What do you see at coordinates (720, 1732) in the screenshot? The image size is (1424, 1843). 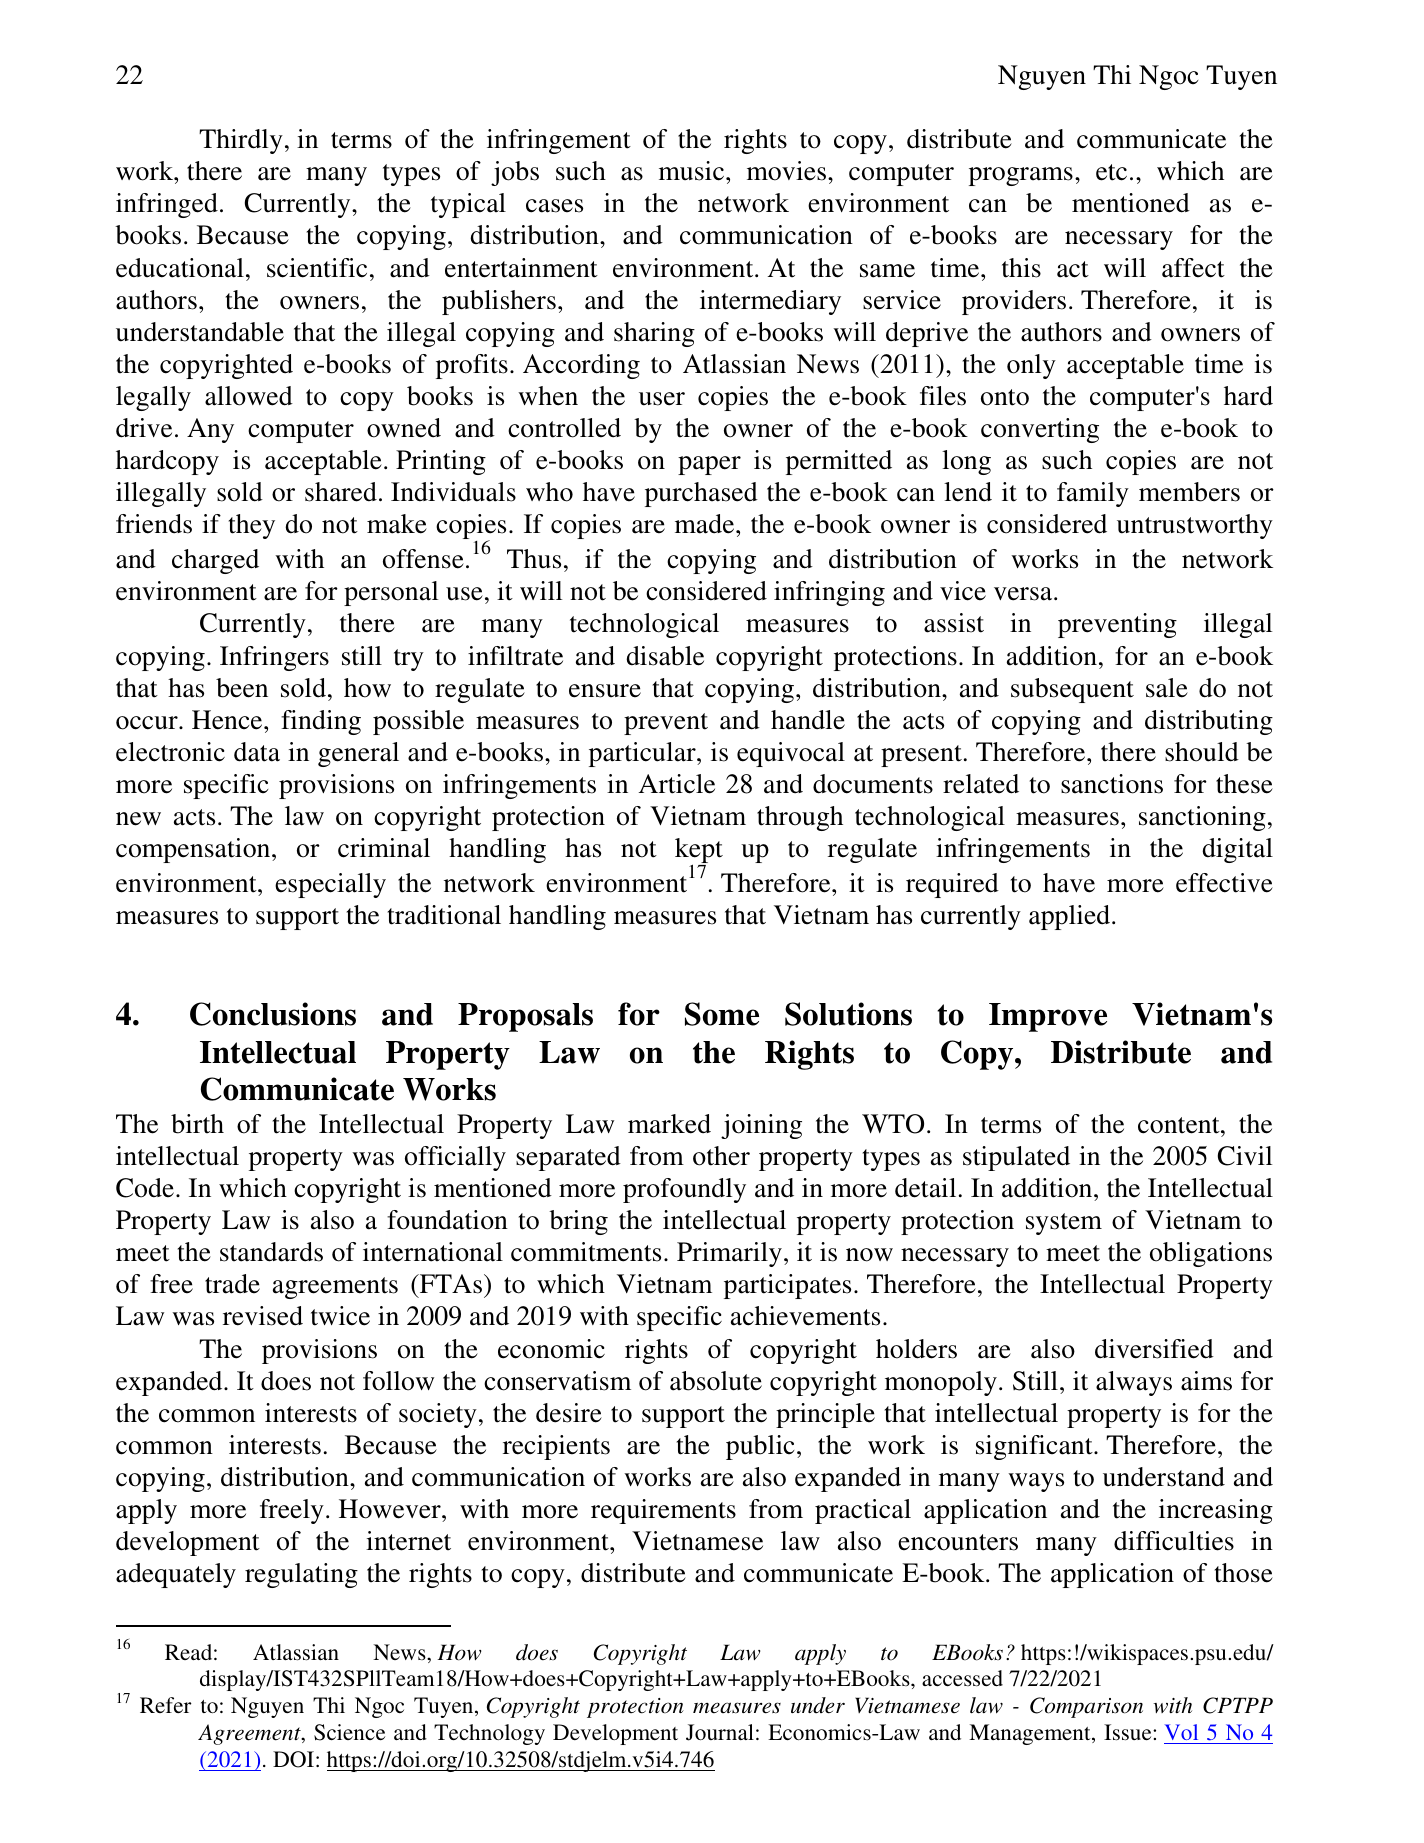 I see `Journal` at bounding box center [720, 1732].
